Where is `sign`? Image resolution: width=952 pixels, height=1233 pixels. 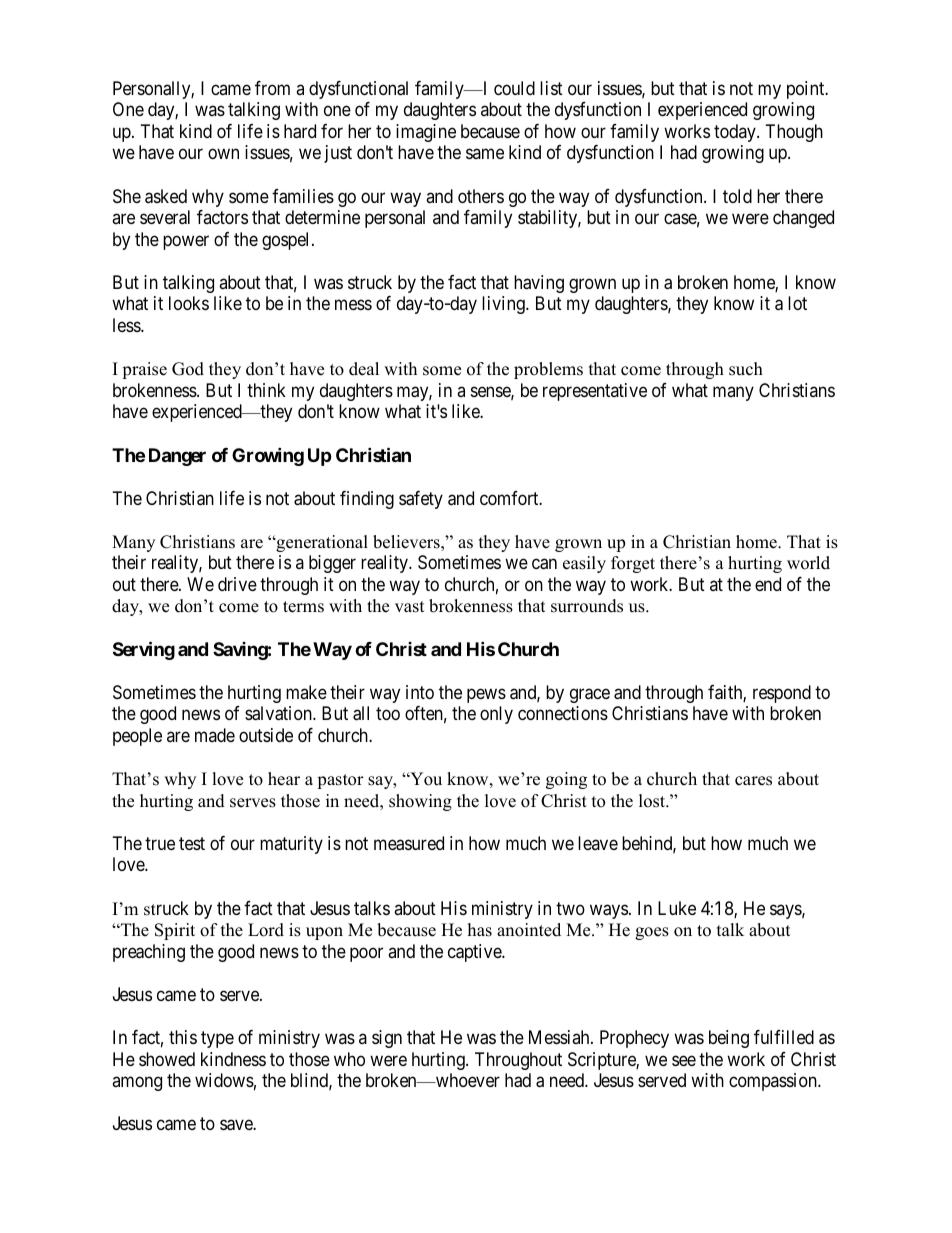 sign is located at coordinates (387, 1039).
